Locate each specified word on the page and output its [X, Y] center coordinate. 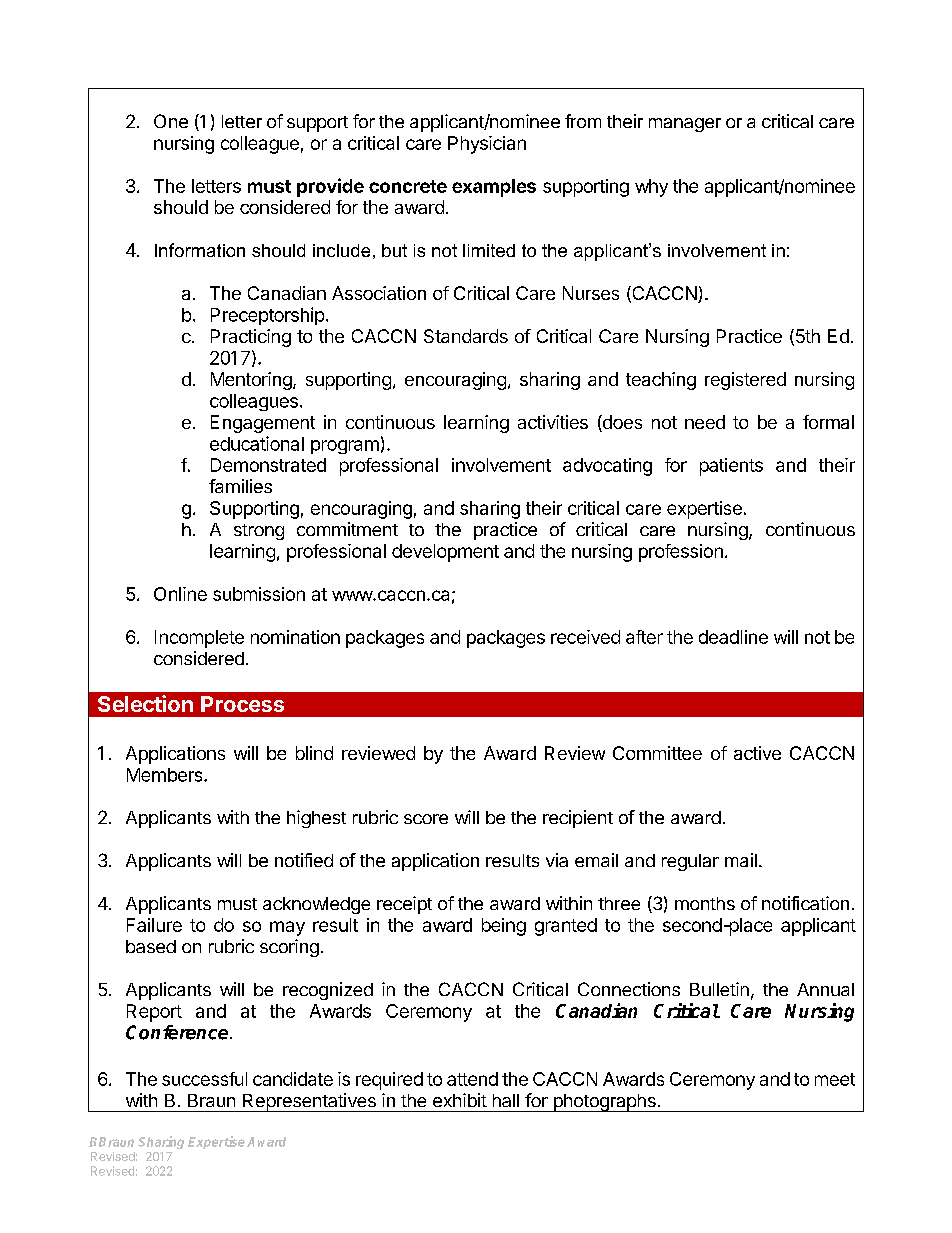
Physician [487, 145]
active [757, 753]
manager [685, 125]
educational [257, 443]
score [426, 819]
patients [731, 467]
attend [472, 1079]
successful [204, 1079]
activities [553, 422]
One [171, 121]
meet [835, 1079]
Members [166, 775]
